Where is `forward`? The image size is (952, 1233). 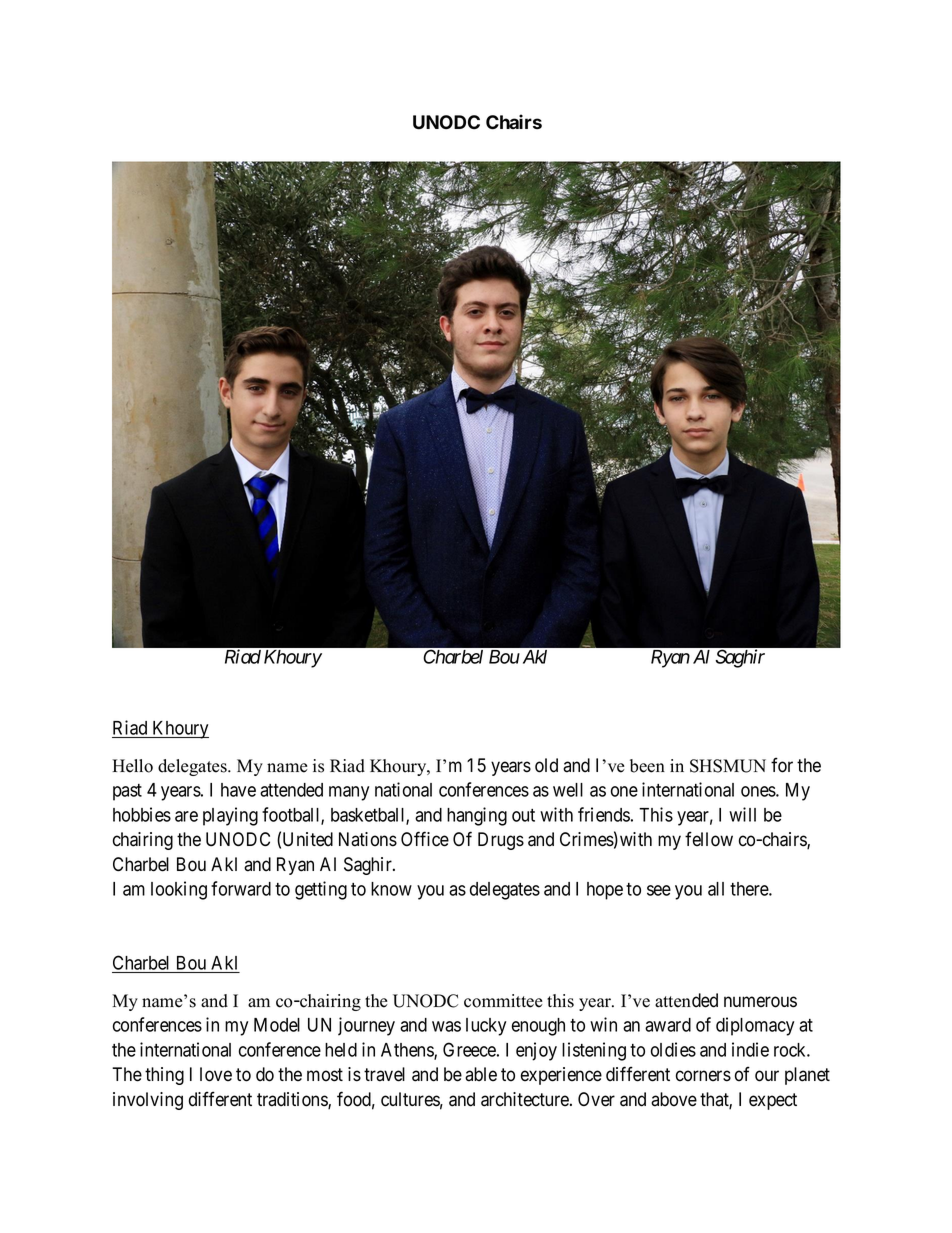
forward is located at coordinates (241, 888).
